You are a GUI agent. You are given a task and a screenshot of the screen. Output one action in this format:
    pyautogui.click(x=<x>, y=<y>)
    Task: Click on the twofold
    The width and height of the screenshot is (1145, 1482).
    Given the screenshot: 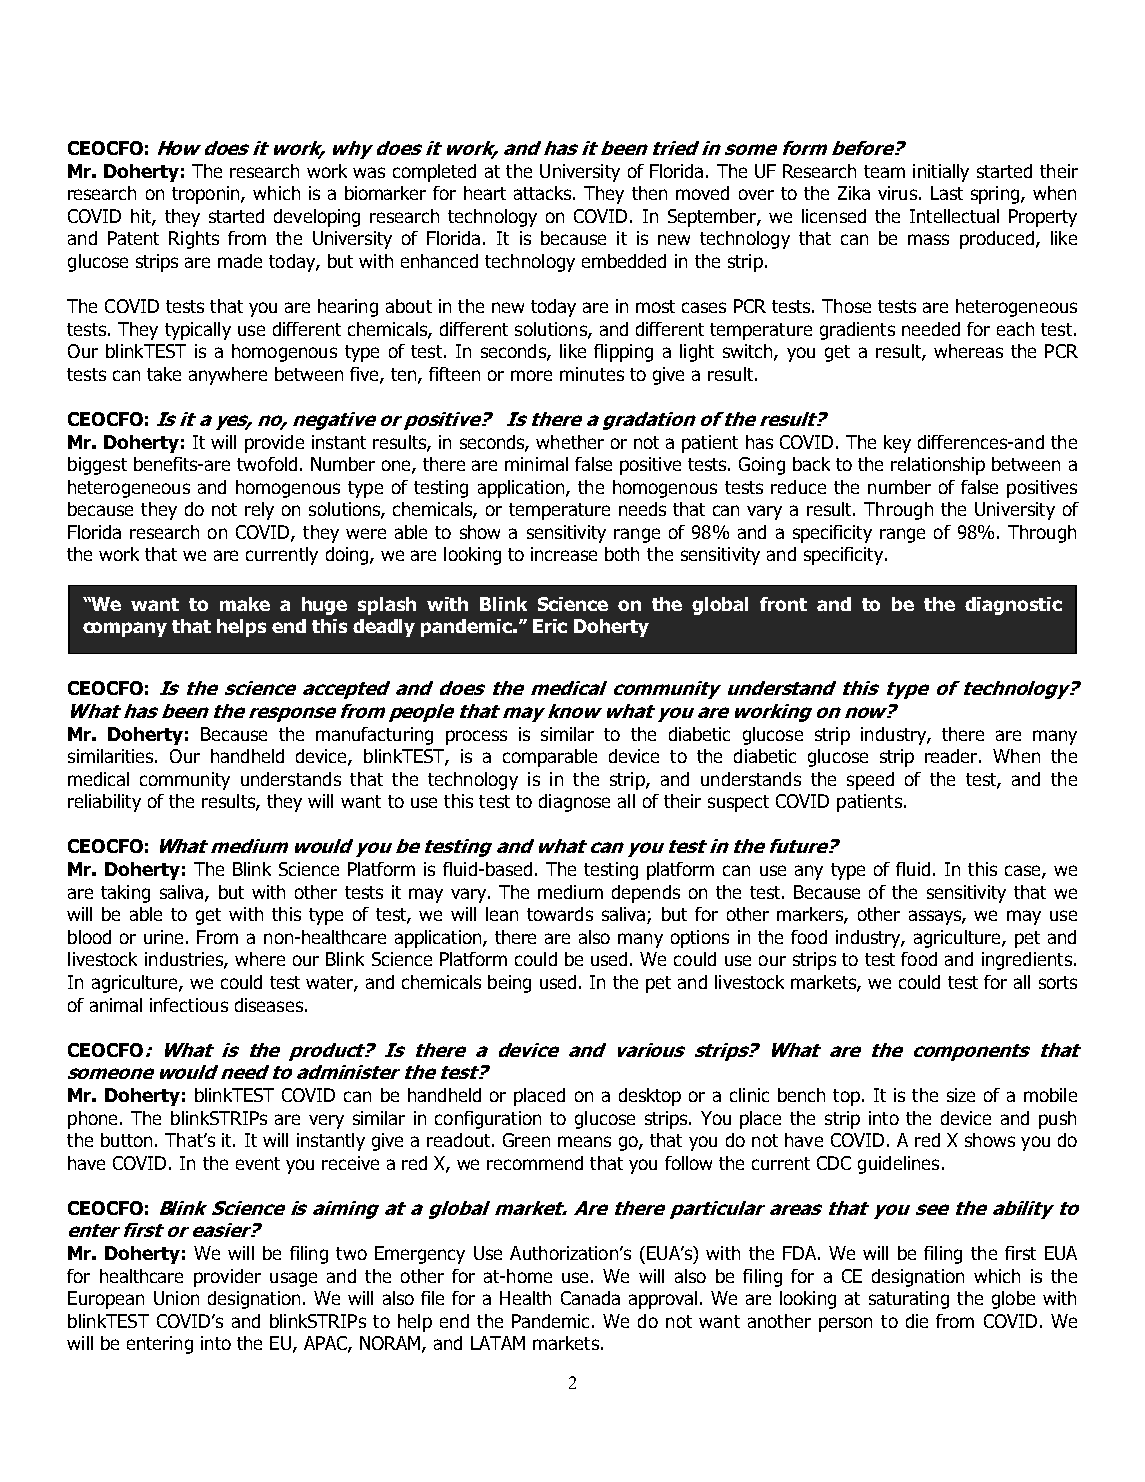 What is the action you would take?
    pyautogui.click(x=267, y=464)
